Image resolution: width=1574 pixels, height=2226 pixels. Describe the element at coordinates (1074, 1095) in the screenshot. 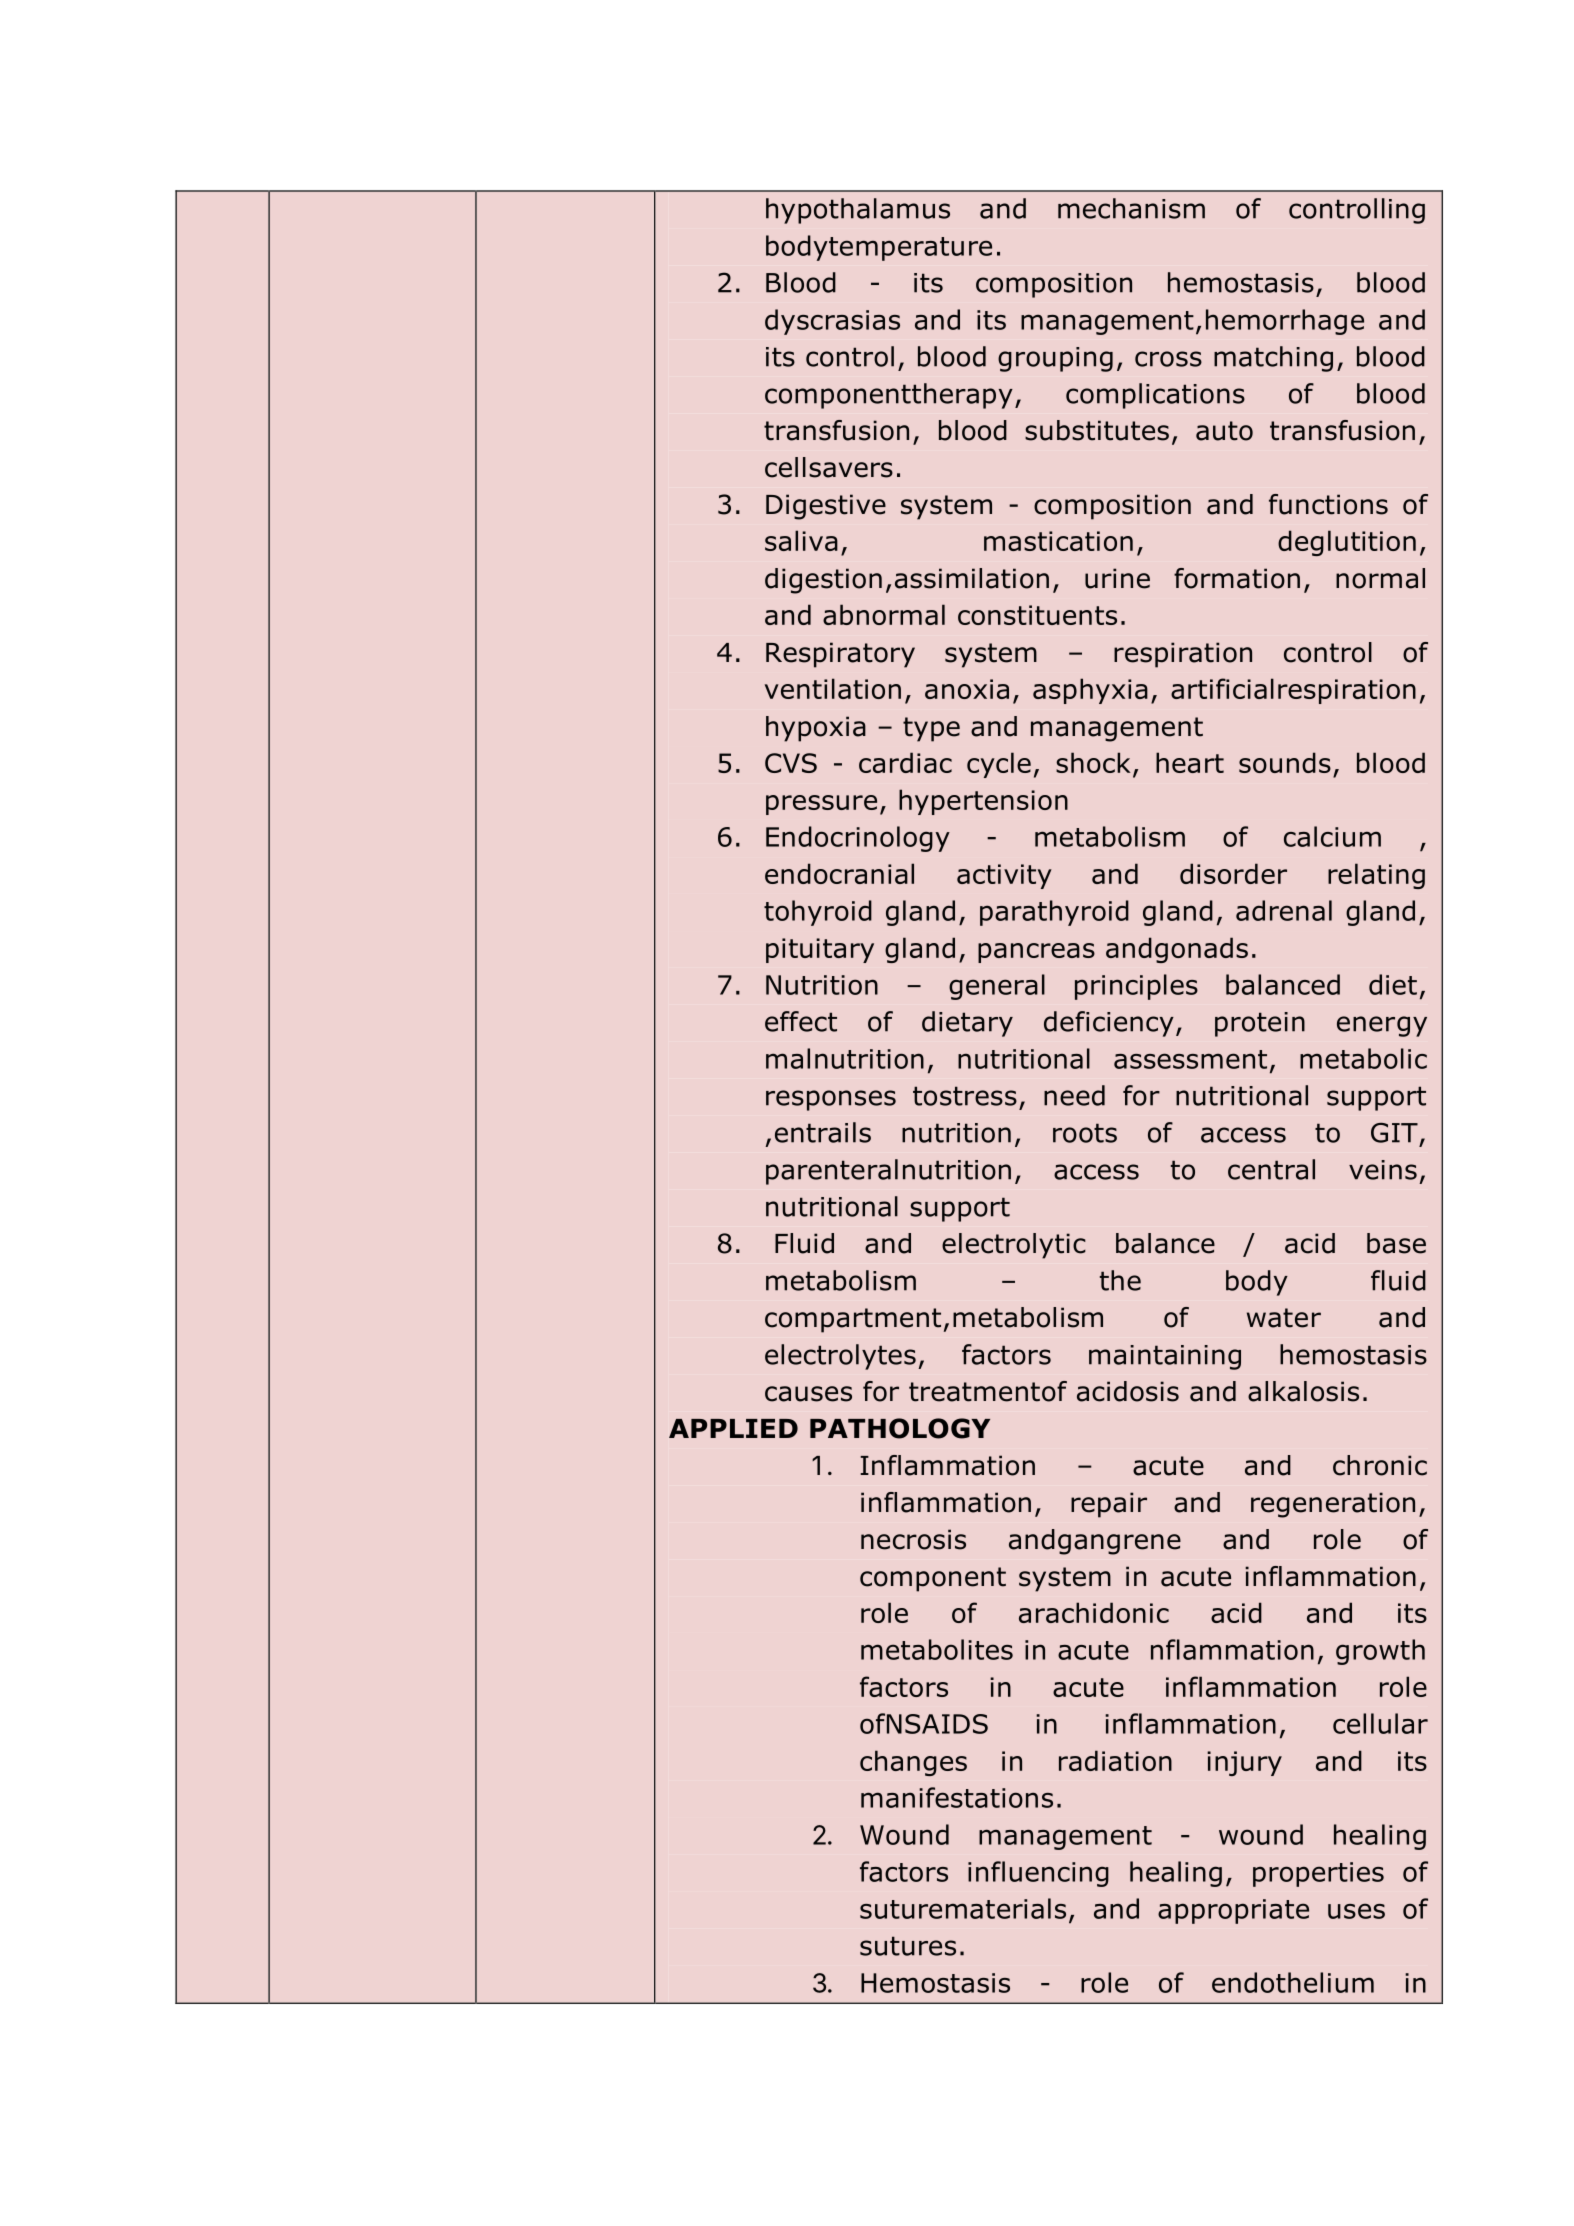

I see `need` at that location.
